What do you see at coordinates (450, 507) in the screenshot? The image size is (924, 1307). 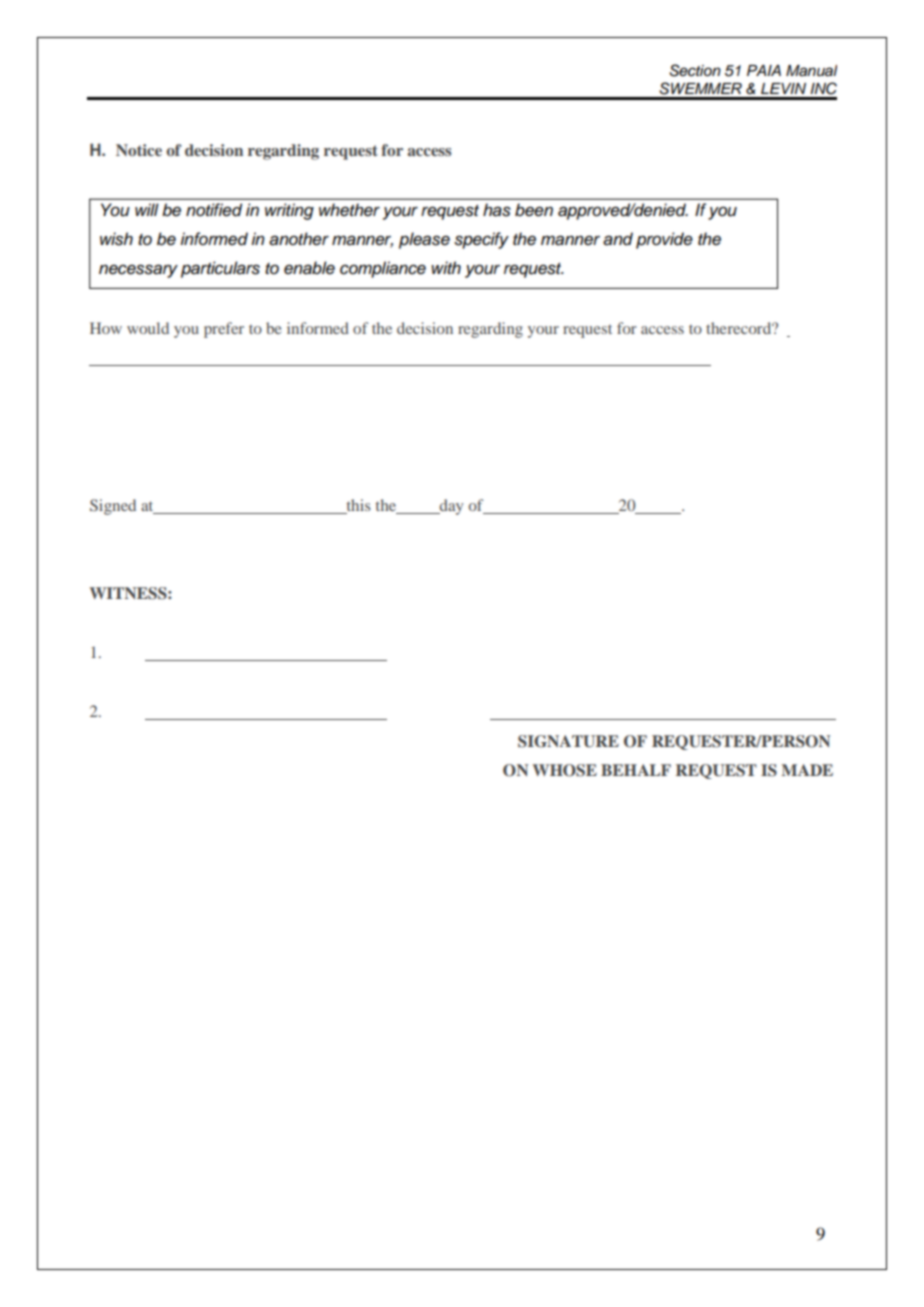 I see `day` at bounding box center [450, 507].
